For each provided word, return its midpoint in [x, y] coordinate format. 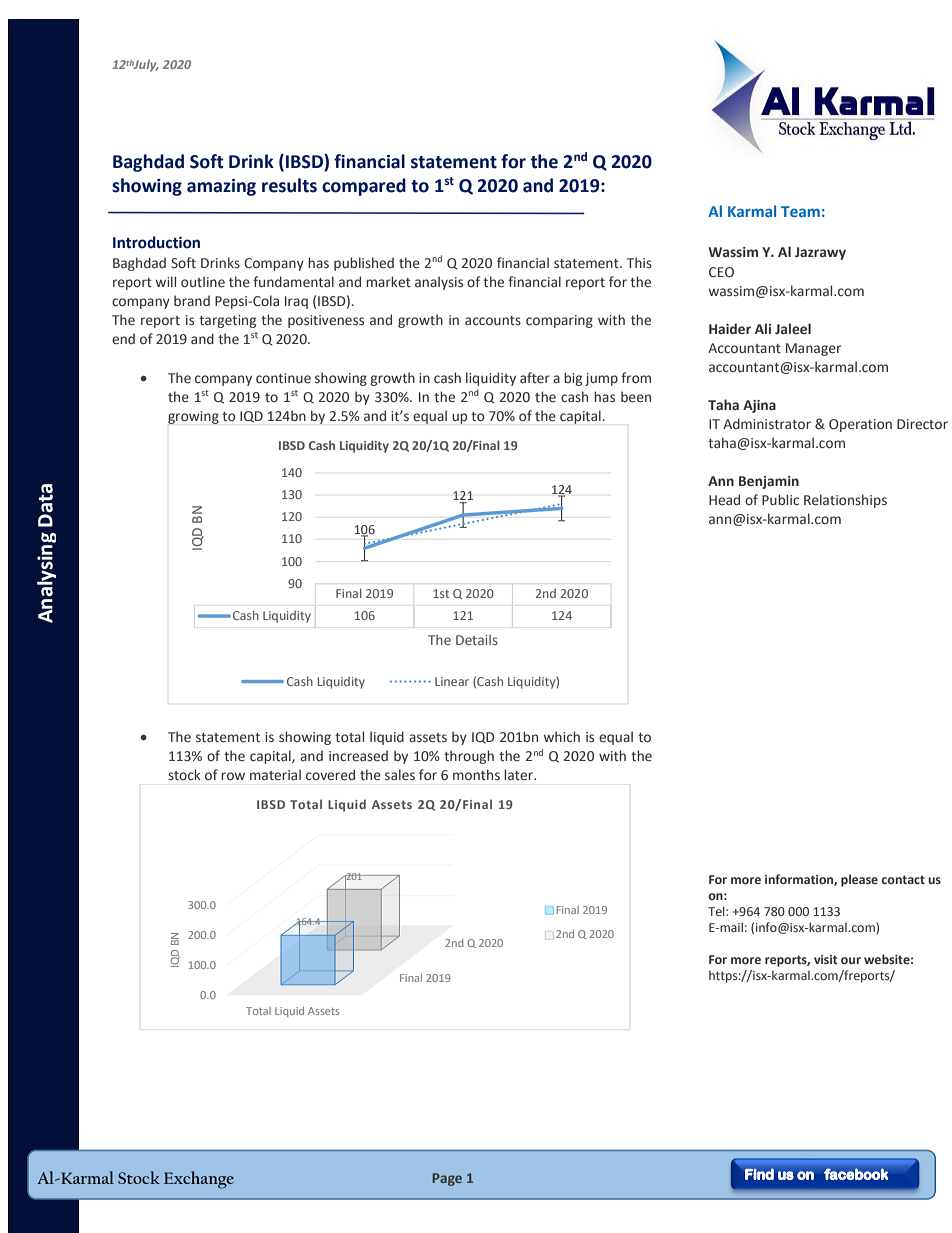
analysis [439, 283]
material [275, 775]
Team [800, 211]
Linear [452, 681]
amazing [221, 187]
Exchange [199, 1180]
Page [447, 1179]
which [562, 736]
